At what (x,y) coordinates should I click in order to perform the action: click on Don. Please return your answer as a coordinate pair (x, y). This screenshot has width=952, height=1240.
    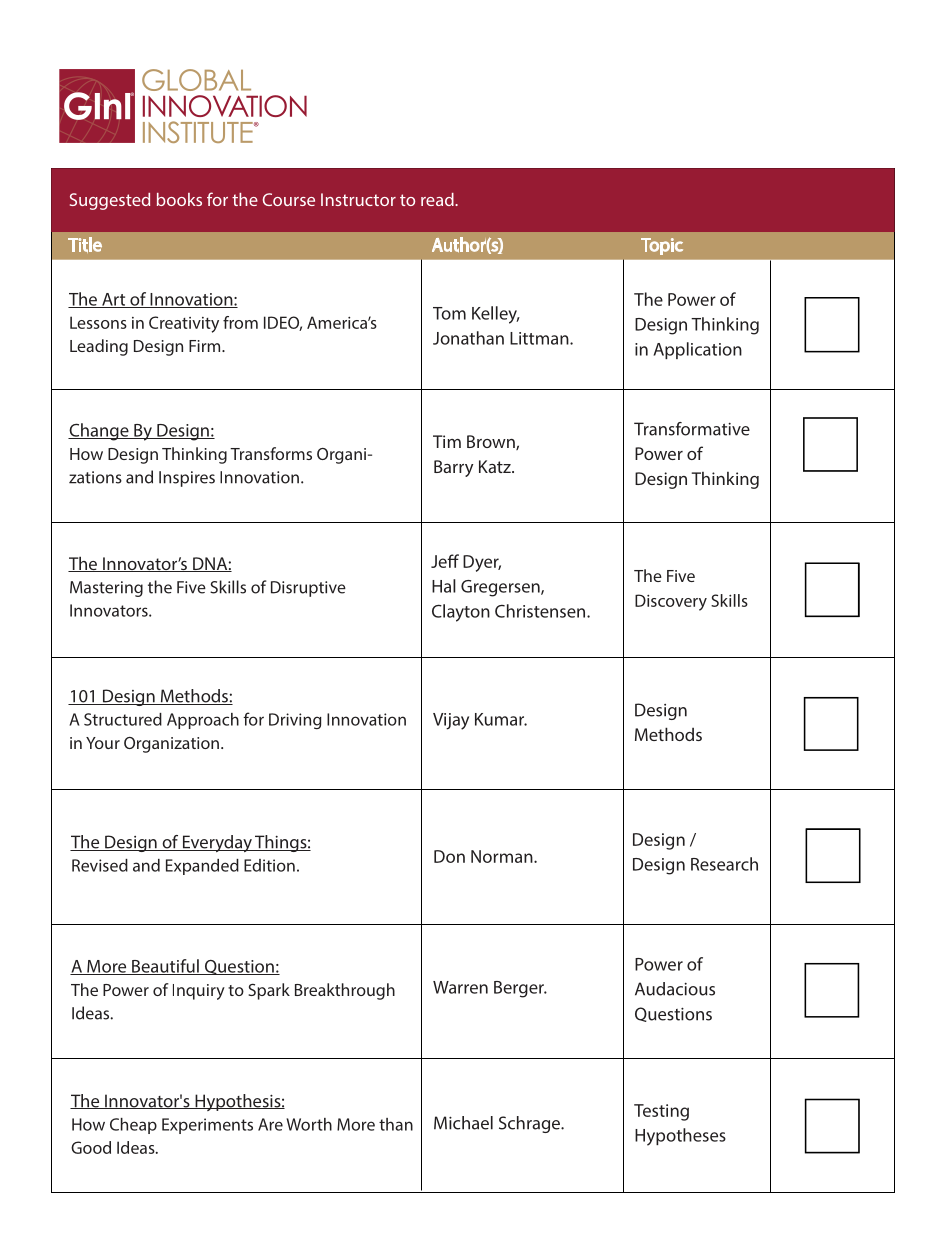
    Looking at the image, I should click on (449, 856).
